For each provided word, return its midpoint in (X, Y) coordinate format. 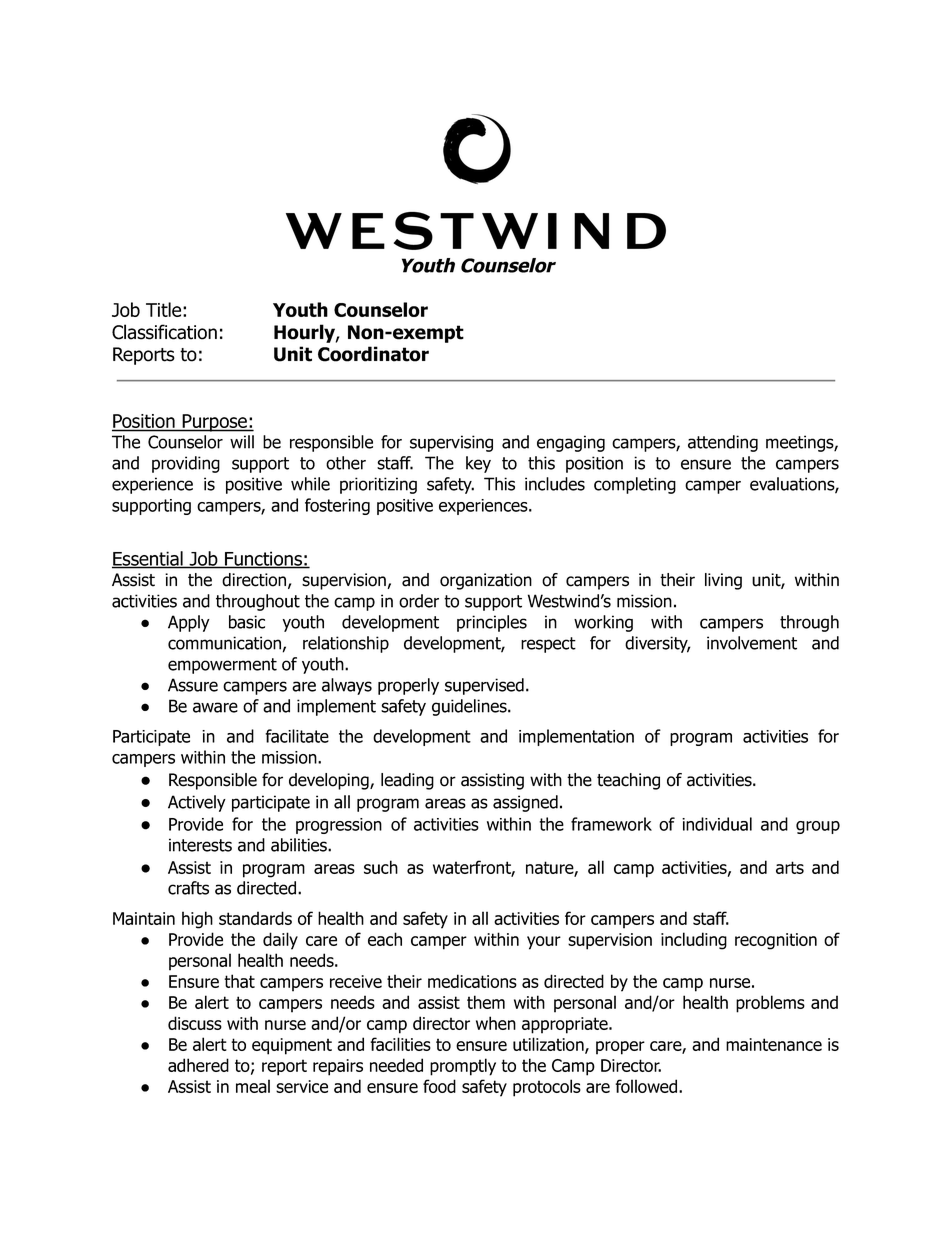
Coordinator (373, 354)
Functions (263, 559)
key (478, 464)
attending (723, 443)
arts (790, 867)
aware (215, 707)
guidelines (470, 707)
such (381, 867)
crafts (188, 888)
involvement (752, 643)
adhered (198, 1065)
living (723, 581)
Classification (164, 332)
